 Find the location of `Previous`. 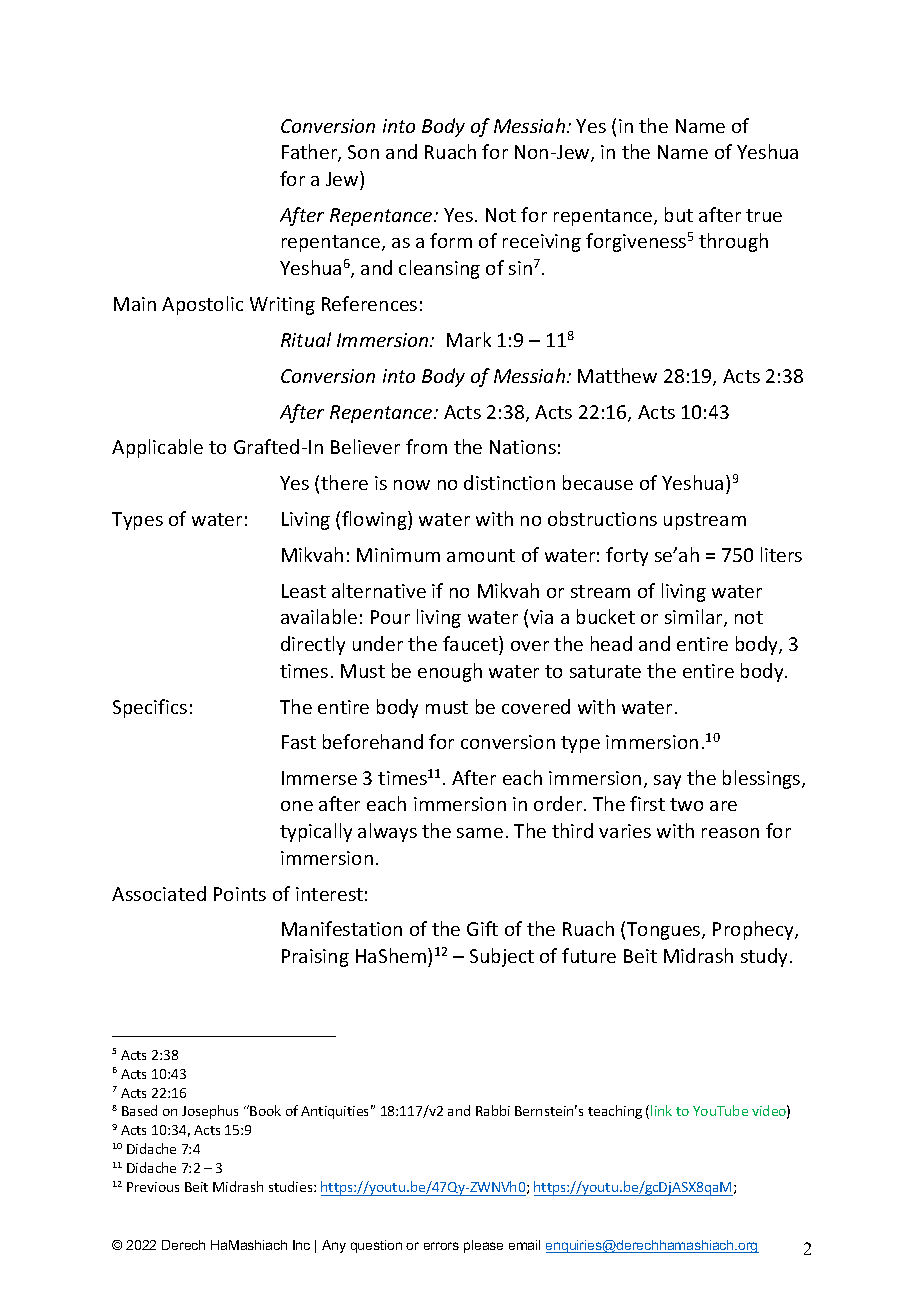

Previous is located at coordinates (153, 1187).
